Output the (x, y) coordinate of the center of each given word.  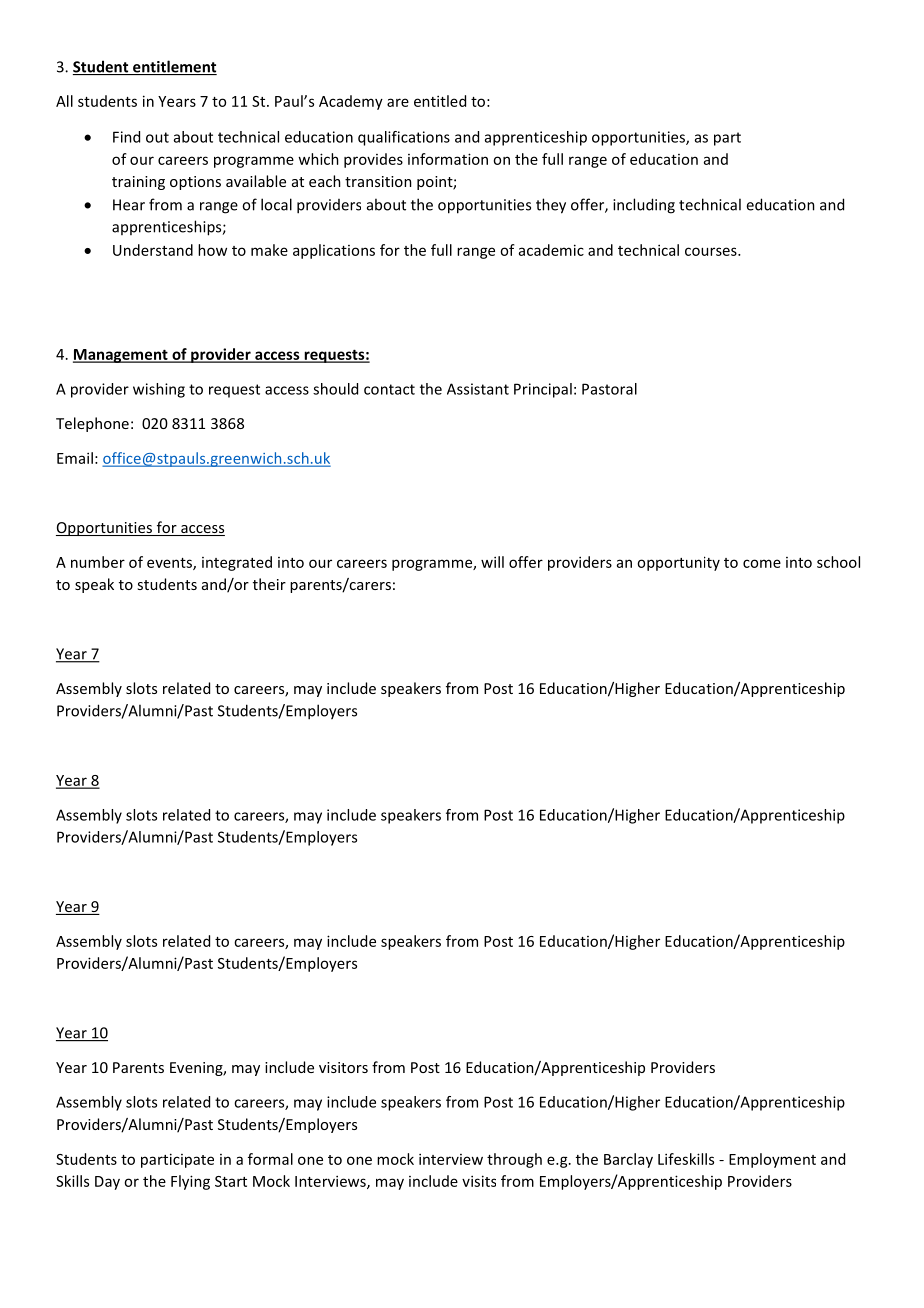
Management (121, 356)
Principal (543, 390)
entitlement (174, 67)
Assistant (478, 389)
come (762, 563)
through (514, 1160)
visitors (343, 1067)
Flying (190, 1182)
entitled (440, 101)
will (492, 562)
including (644, 206)
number (98, 562)
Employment (772, 1160)
